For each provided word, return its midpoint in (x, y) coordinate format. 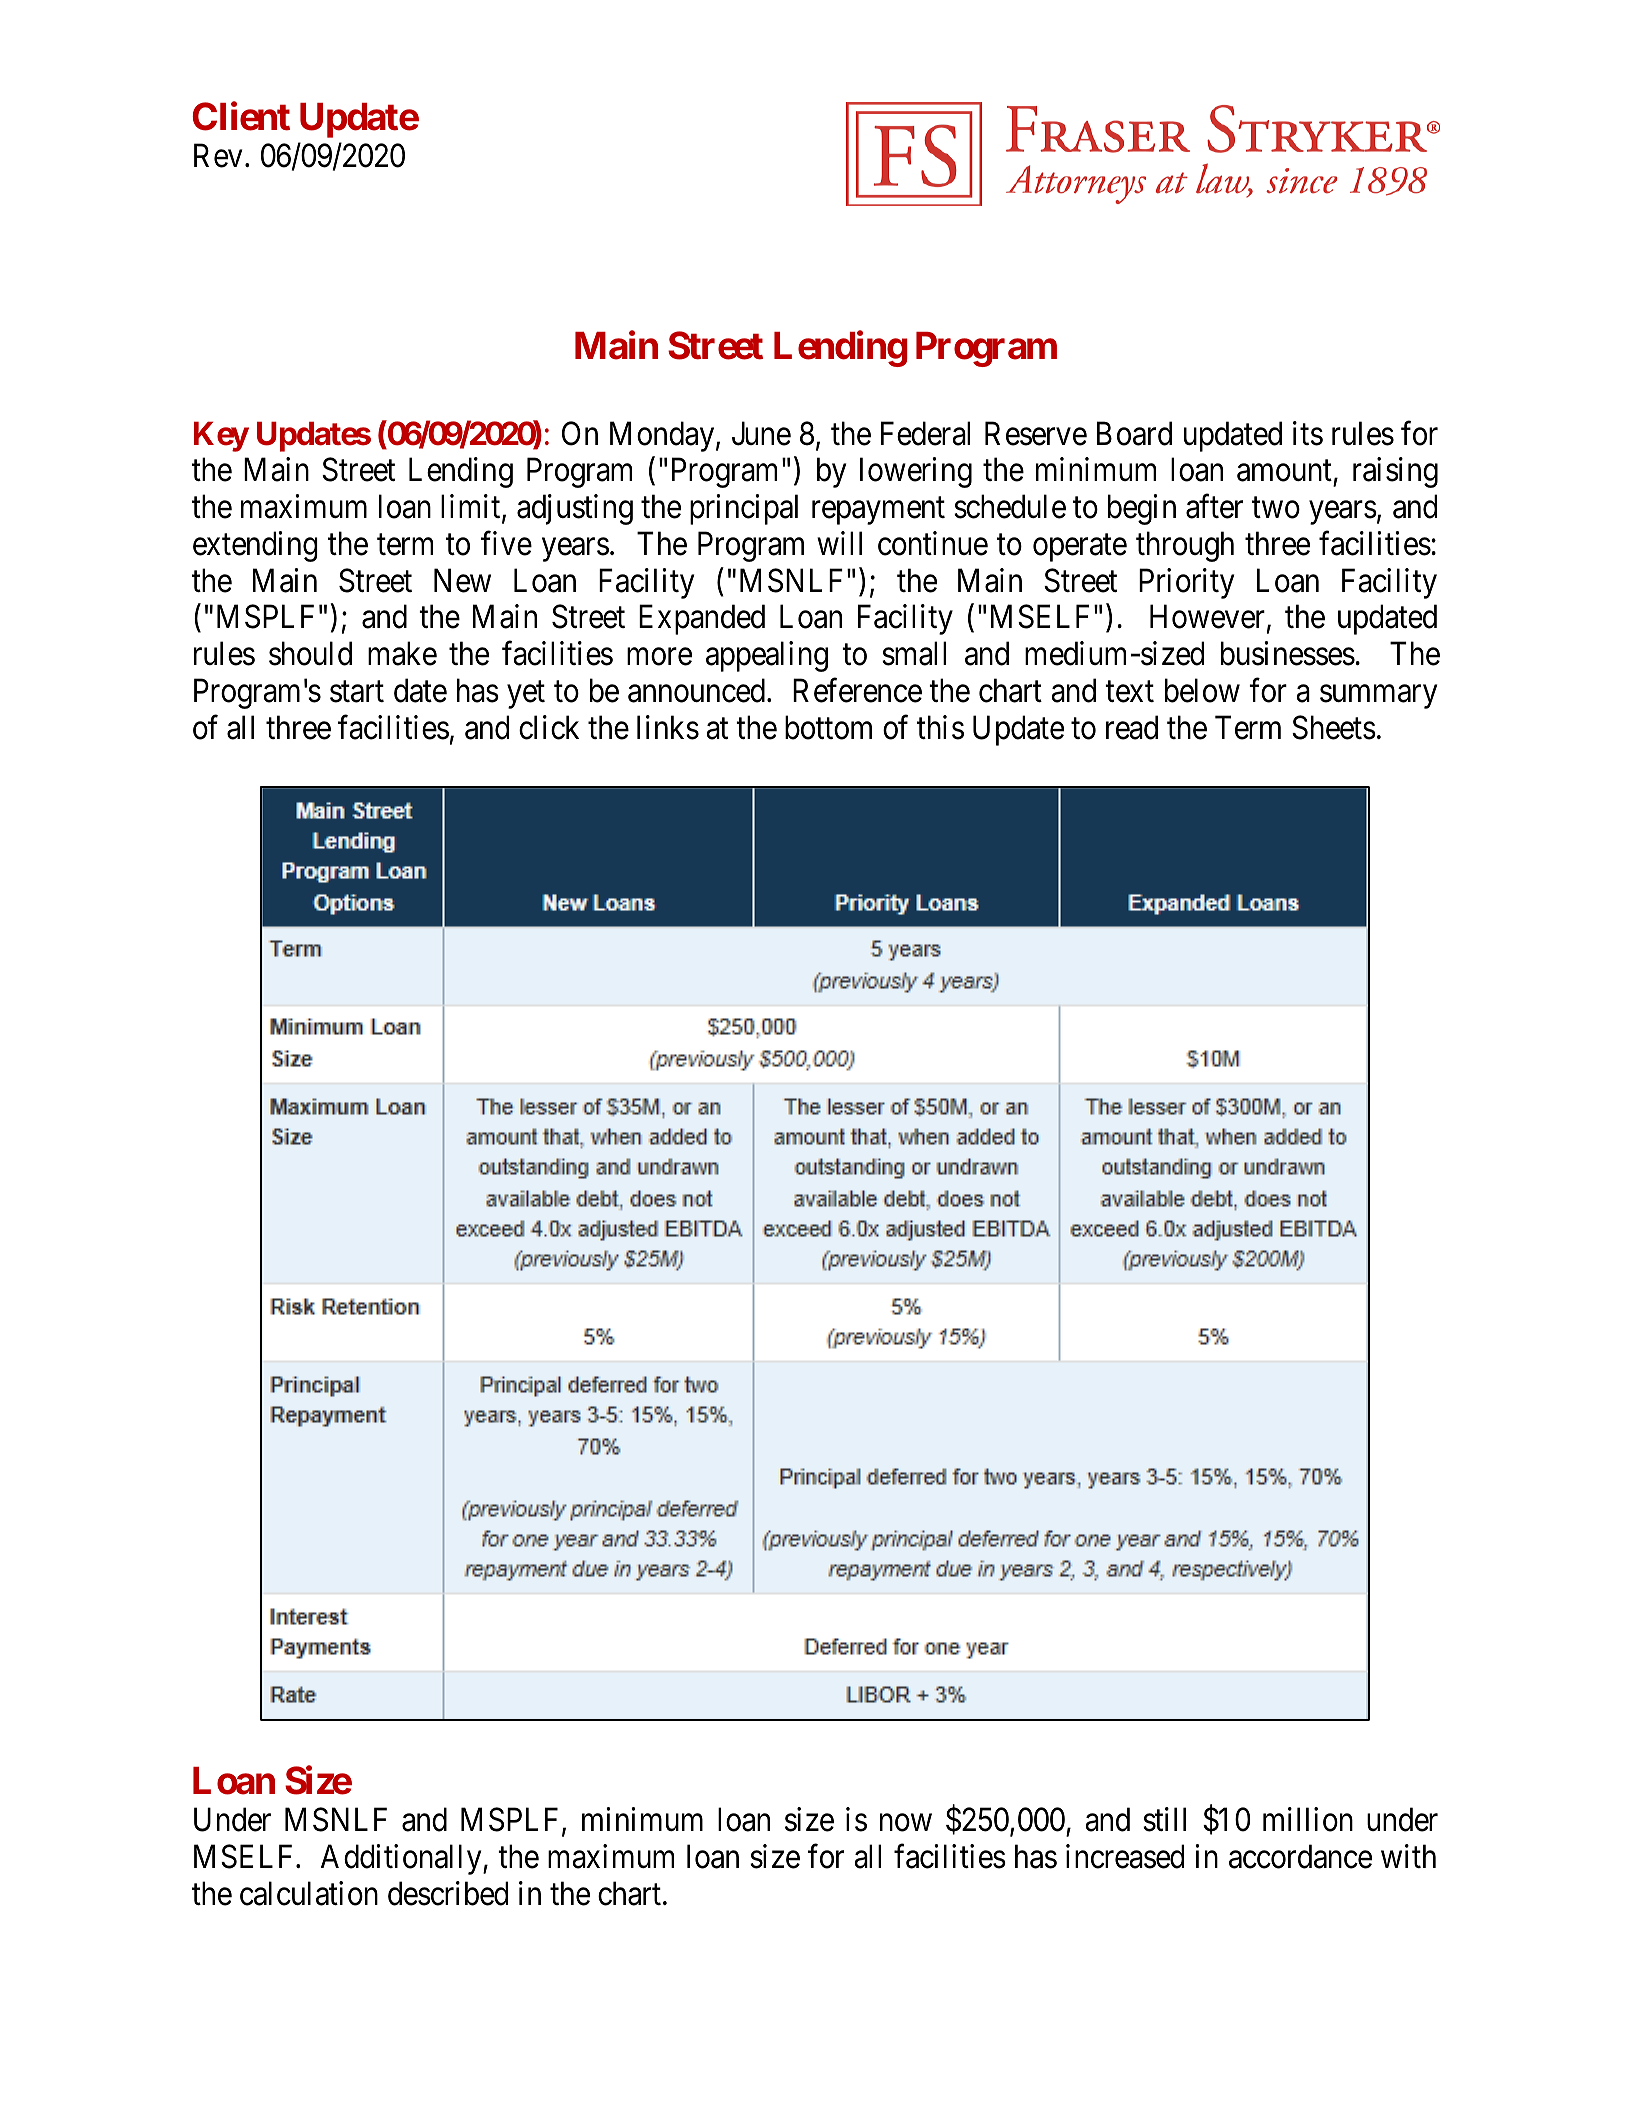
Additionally (402, 1859)
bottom (828, 727)
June (761, 433)
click (549, 727)
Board (1134, 433)
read (1132, 727)
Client (241, 116)
